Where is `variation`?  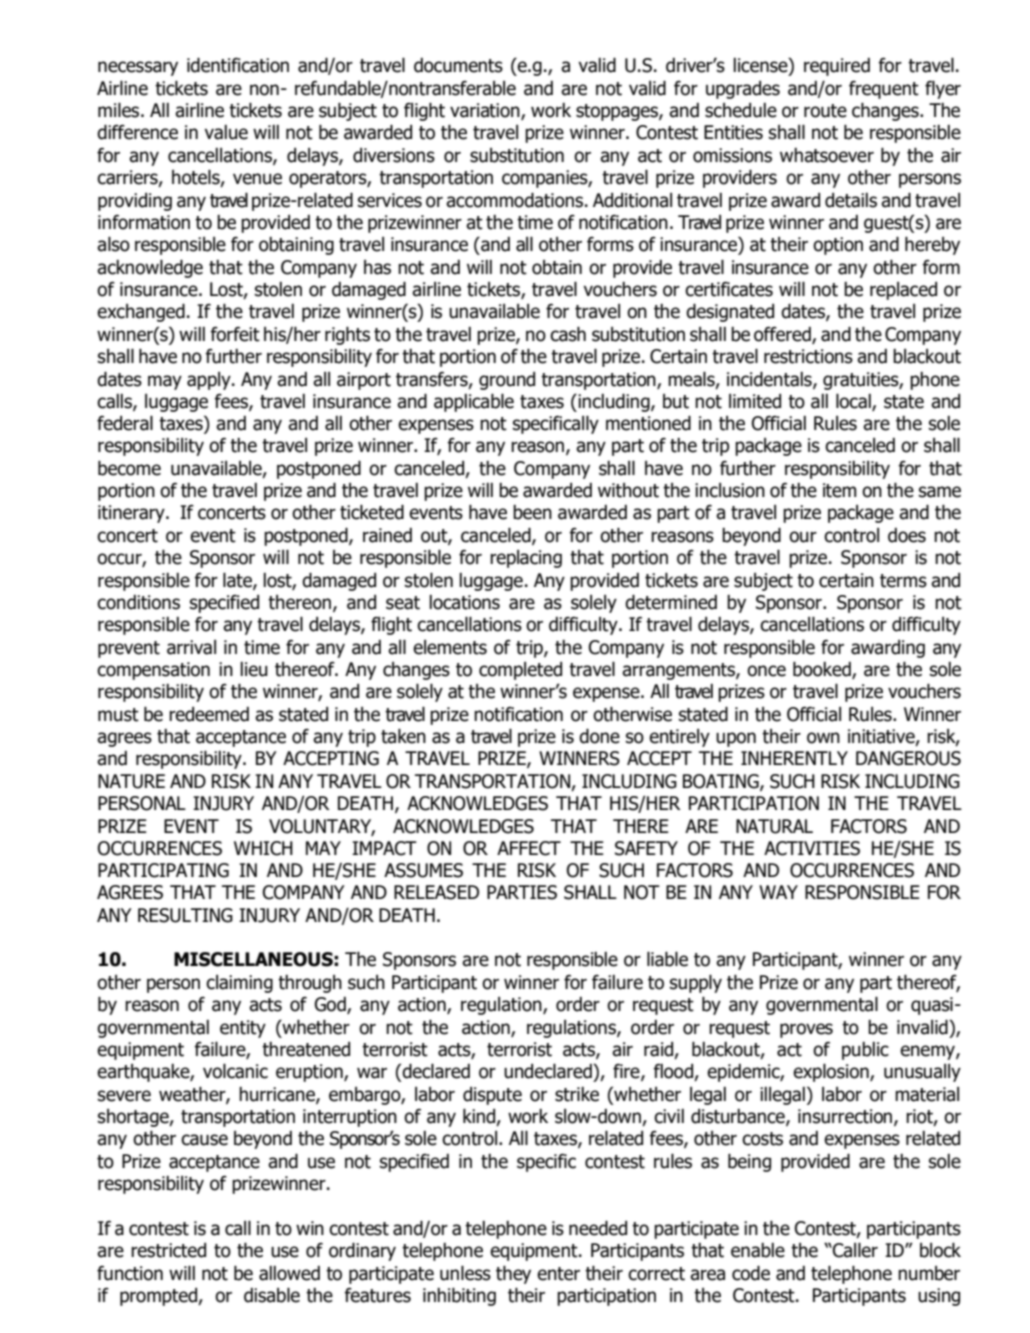
variation is located at coordinates (486, 111).
